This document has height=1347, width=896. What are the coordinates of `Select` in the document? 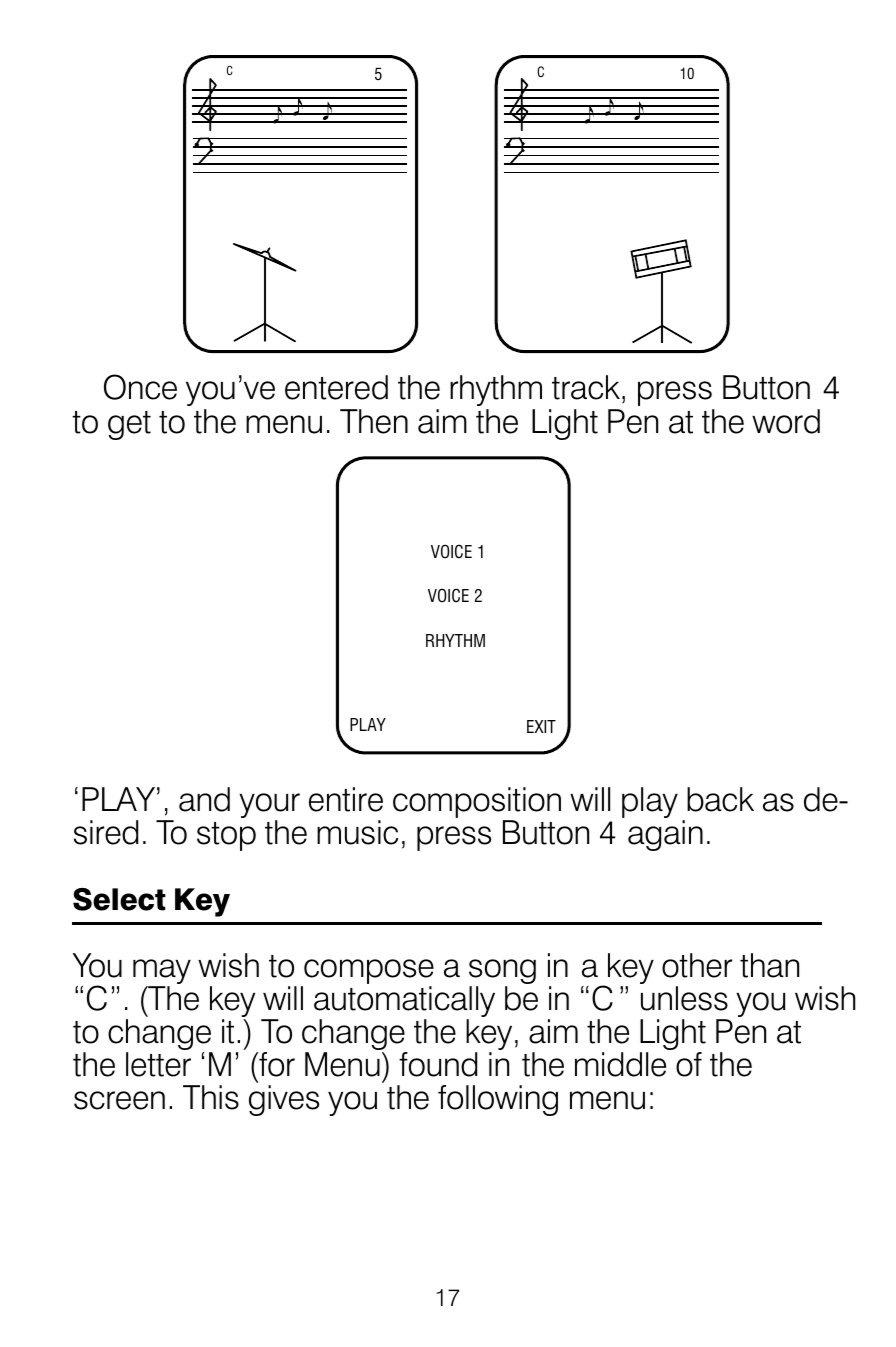 It's located at (119, 899).
